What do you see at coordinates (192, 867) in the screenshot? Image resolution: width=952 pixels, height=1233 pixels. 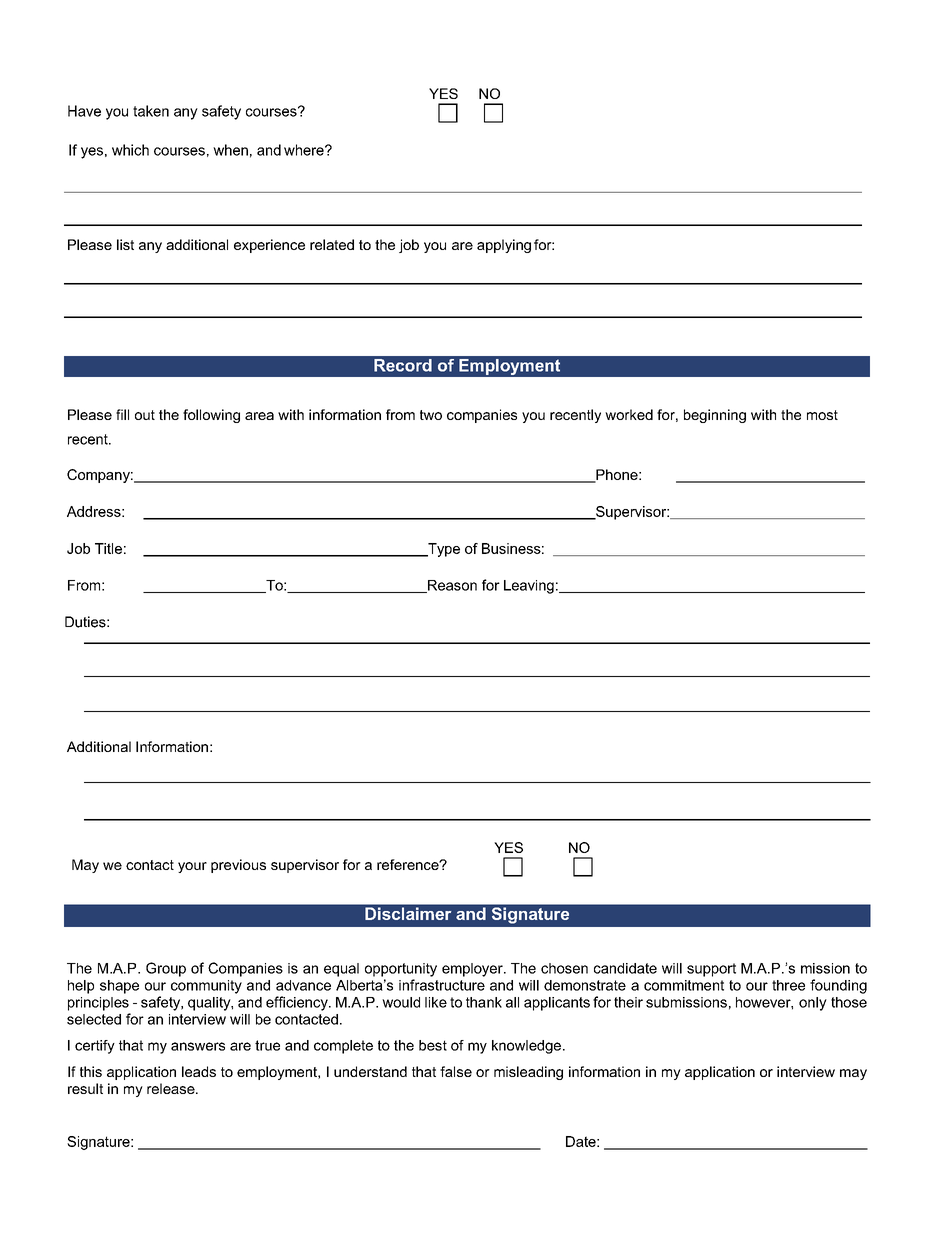 I see `your` at bounding box center [192, 867].
